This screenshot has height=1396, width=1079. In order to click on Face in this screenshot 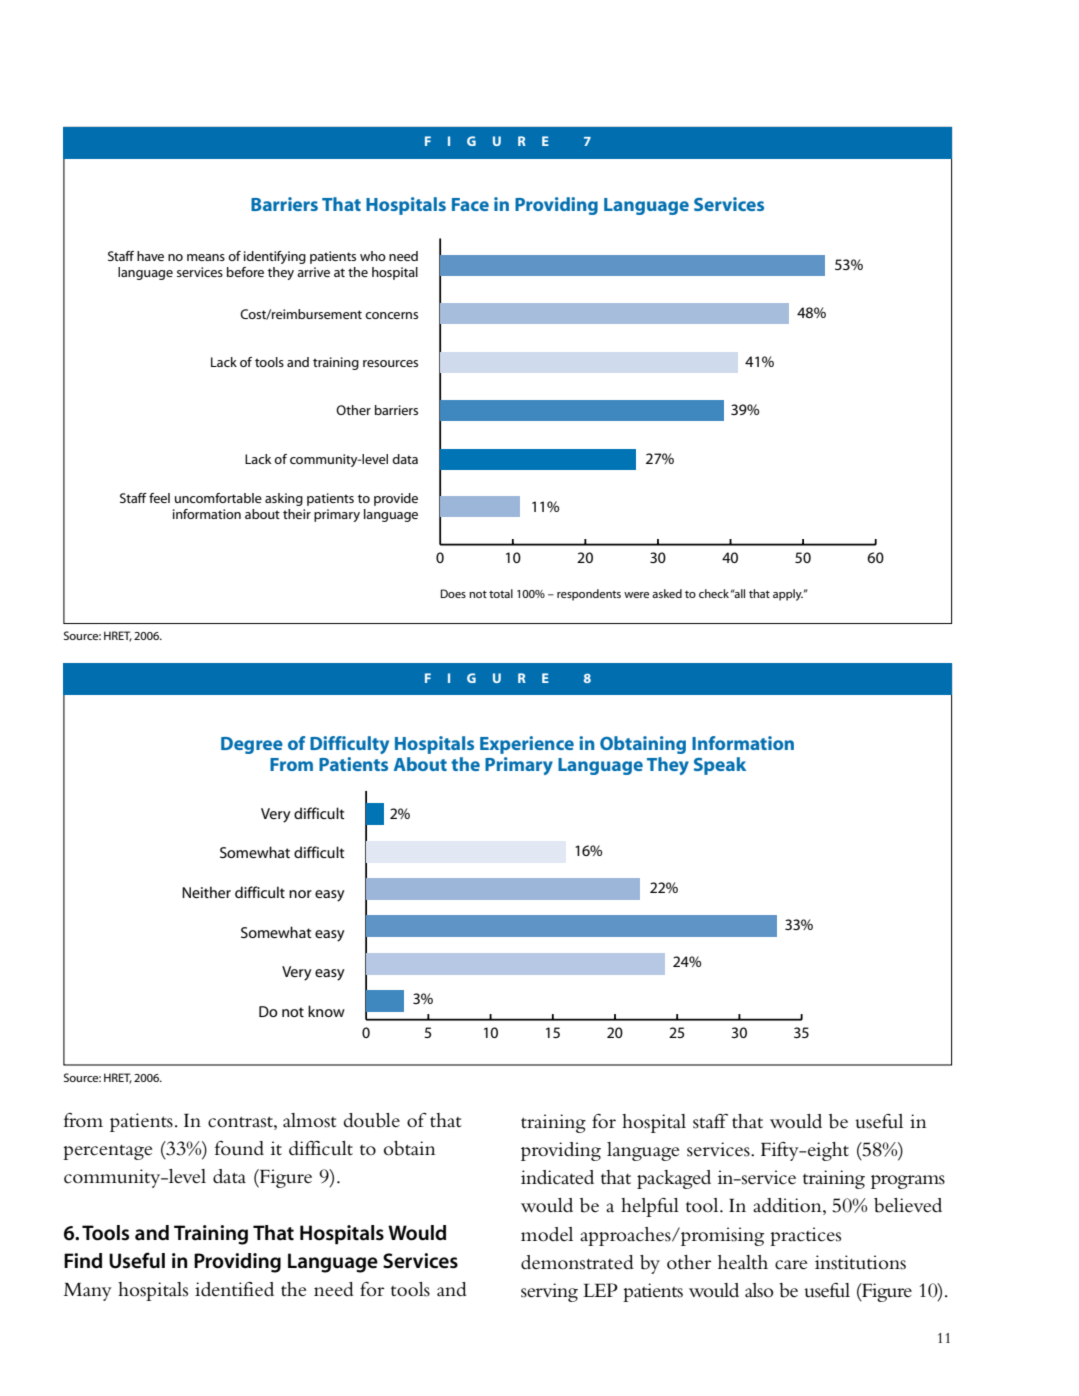, I will do `click(470, 204)`.
